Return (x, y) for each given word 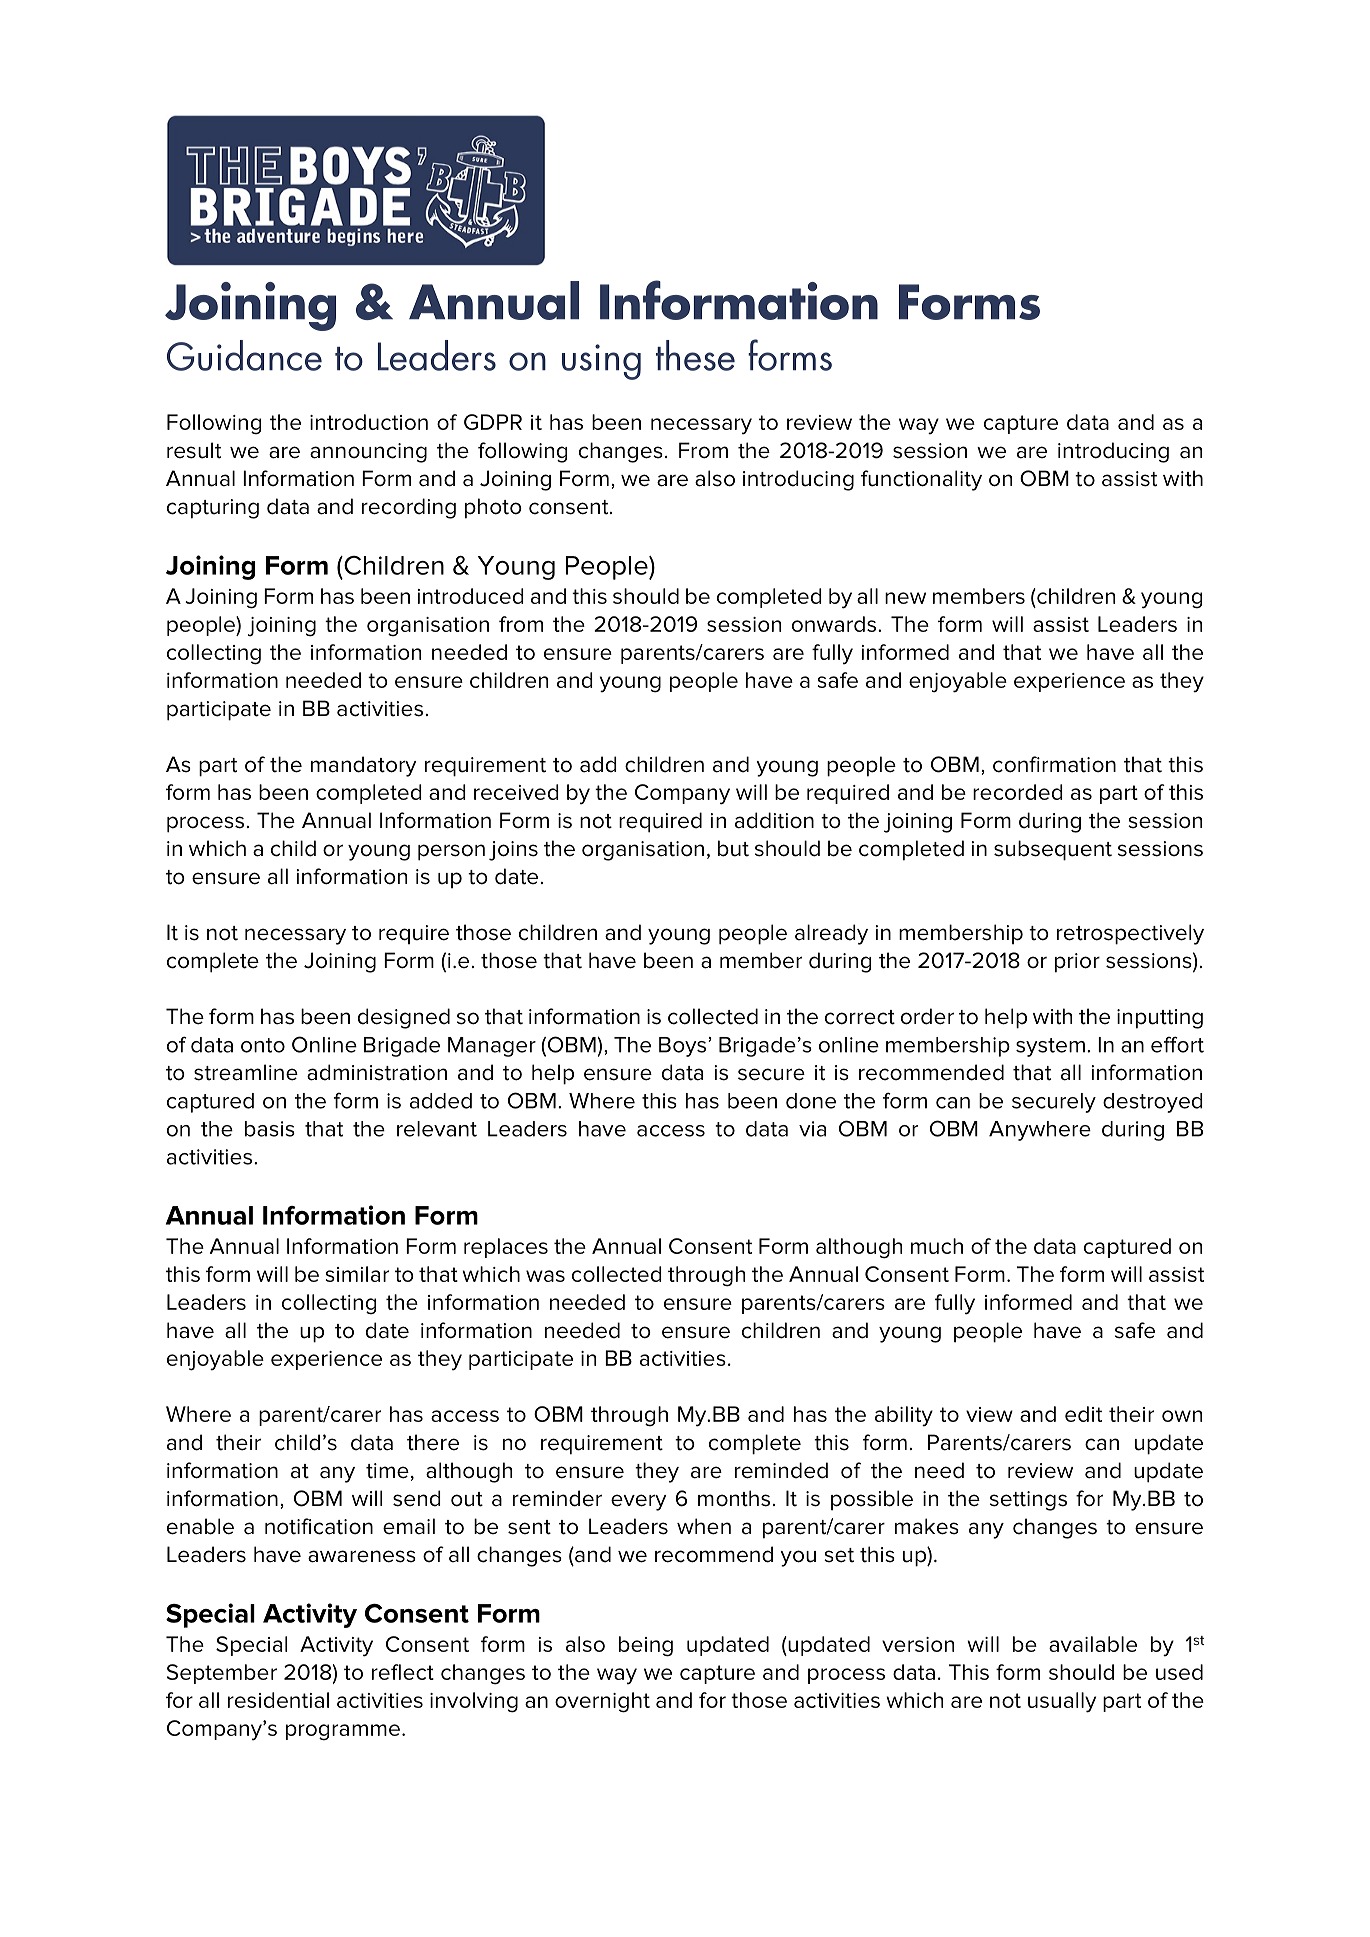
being (646, 1646)
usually (1062, 1702)
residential (278, 1700)
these (695, 355)
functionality (921, 480)
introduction (369, 422)
